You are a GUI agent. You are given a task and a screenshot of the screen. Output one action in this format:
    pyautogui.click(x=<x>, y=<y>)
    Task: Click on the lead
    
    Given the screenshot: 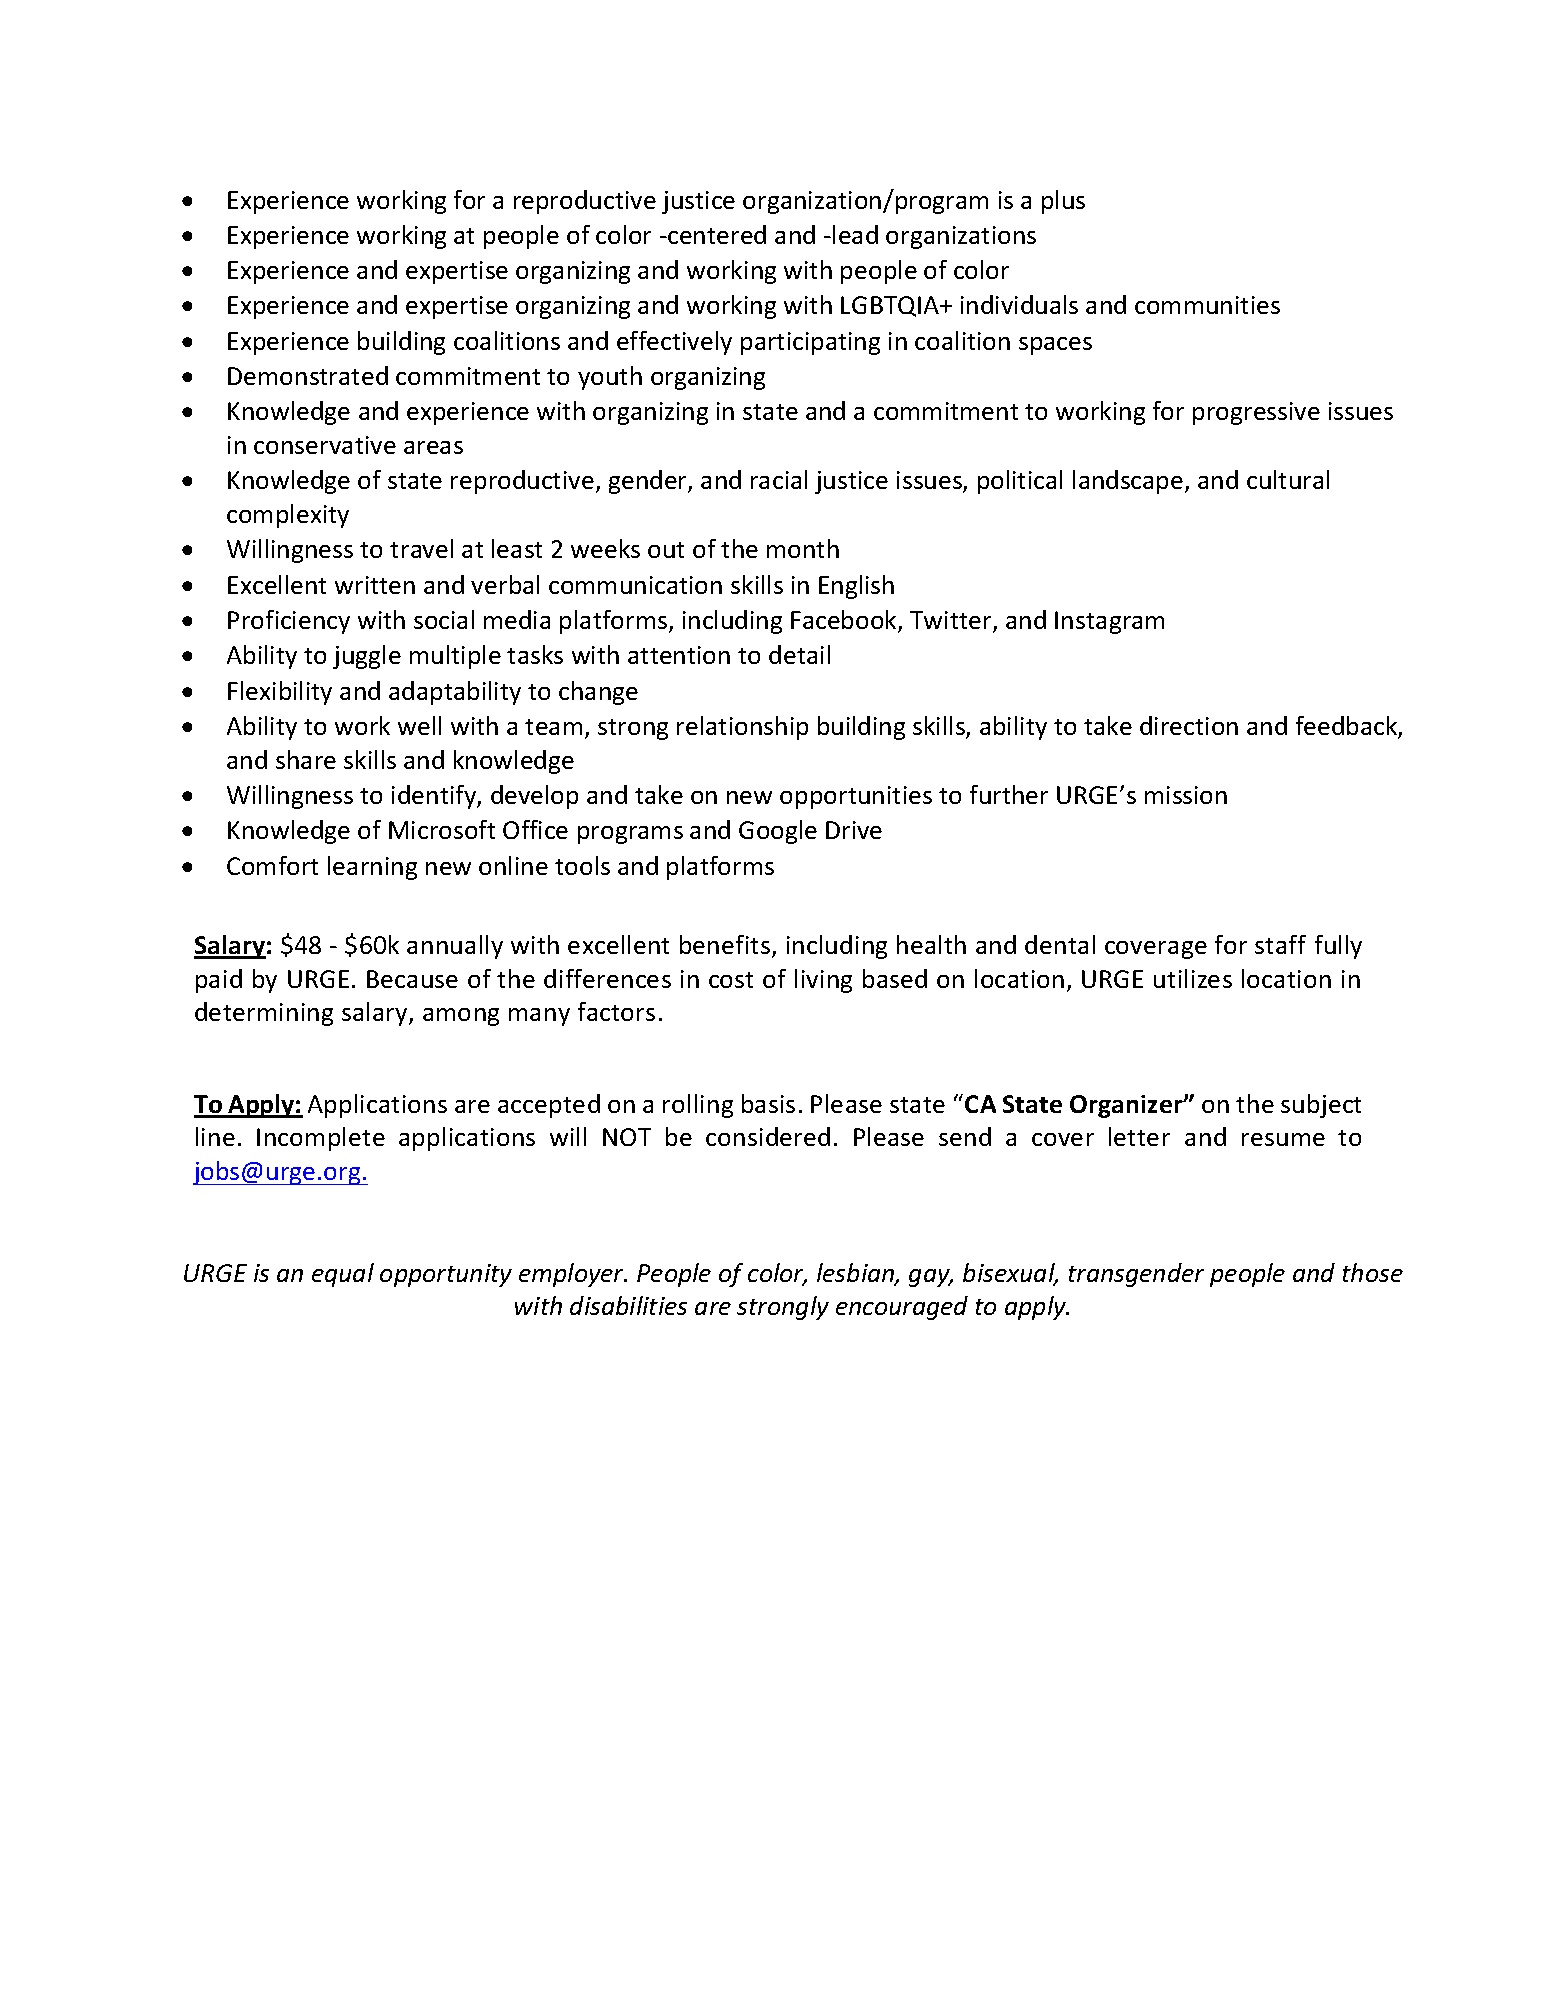 What is the action you would take?
    pyautogui.click(x=855, y=234)
